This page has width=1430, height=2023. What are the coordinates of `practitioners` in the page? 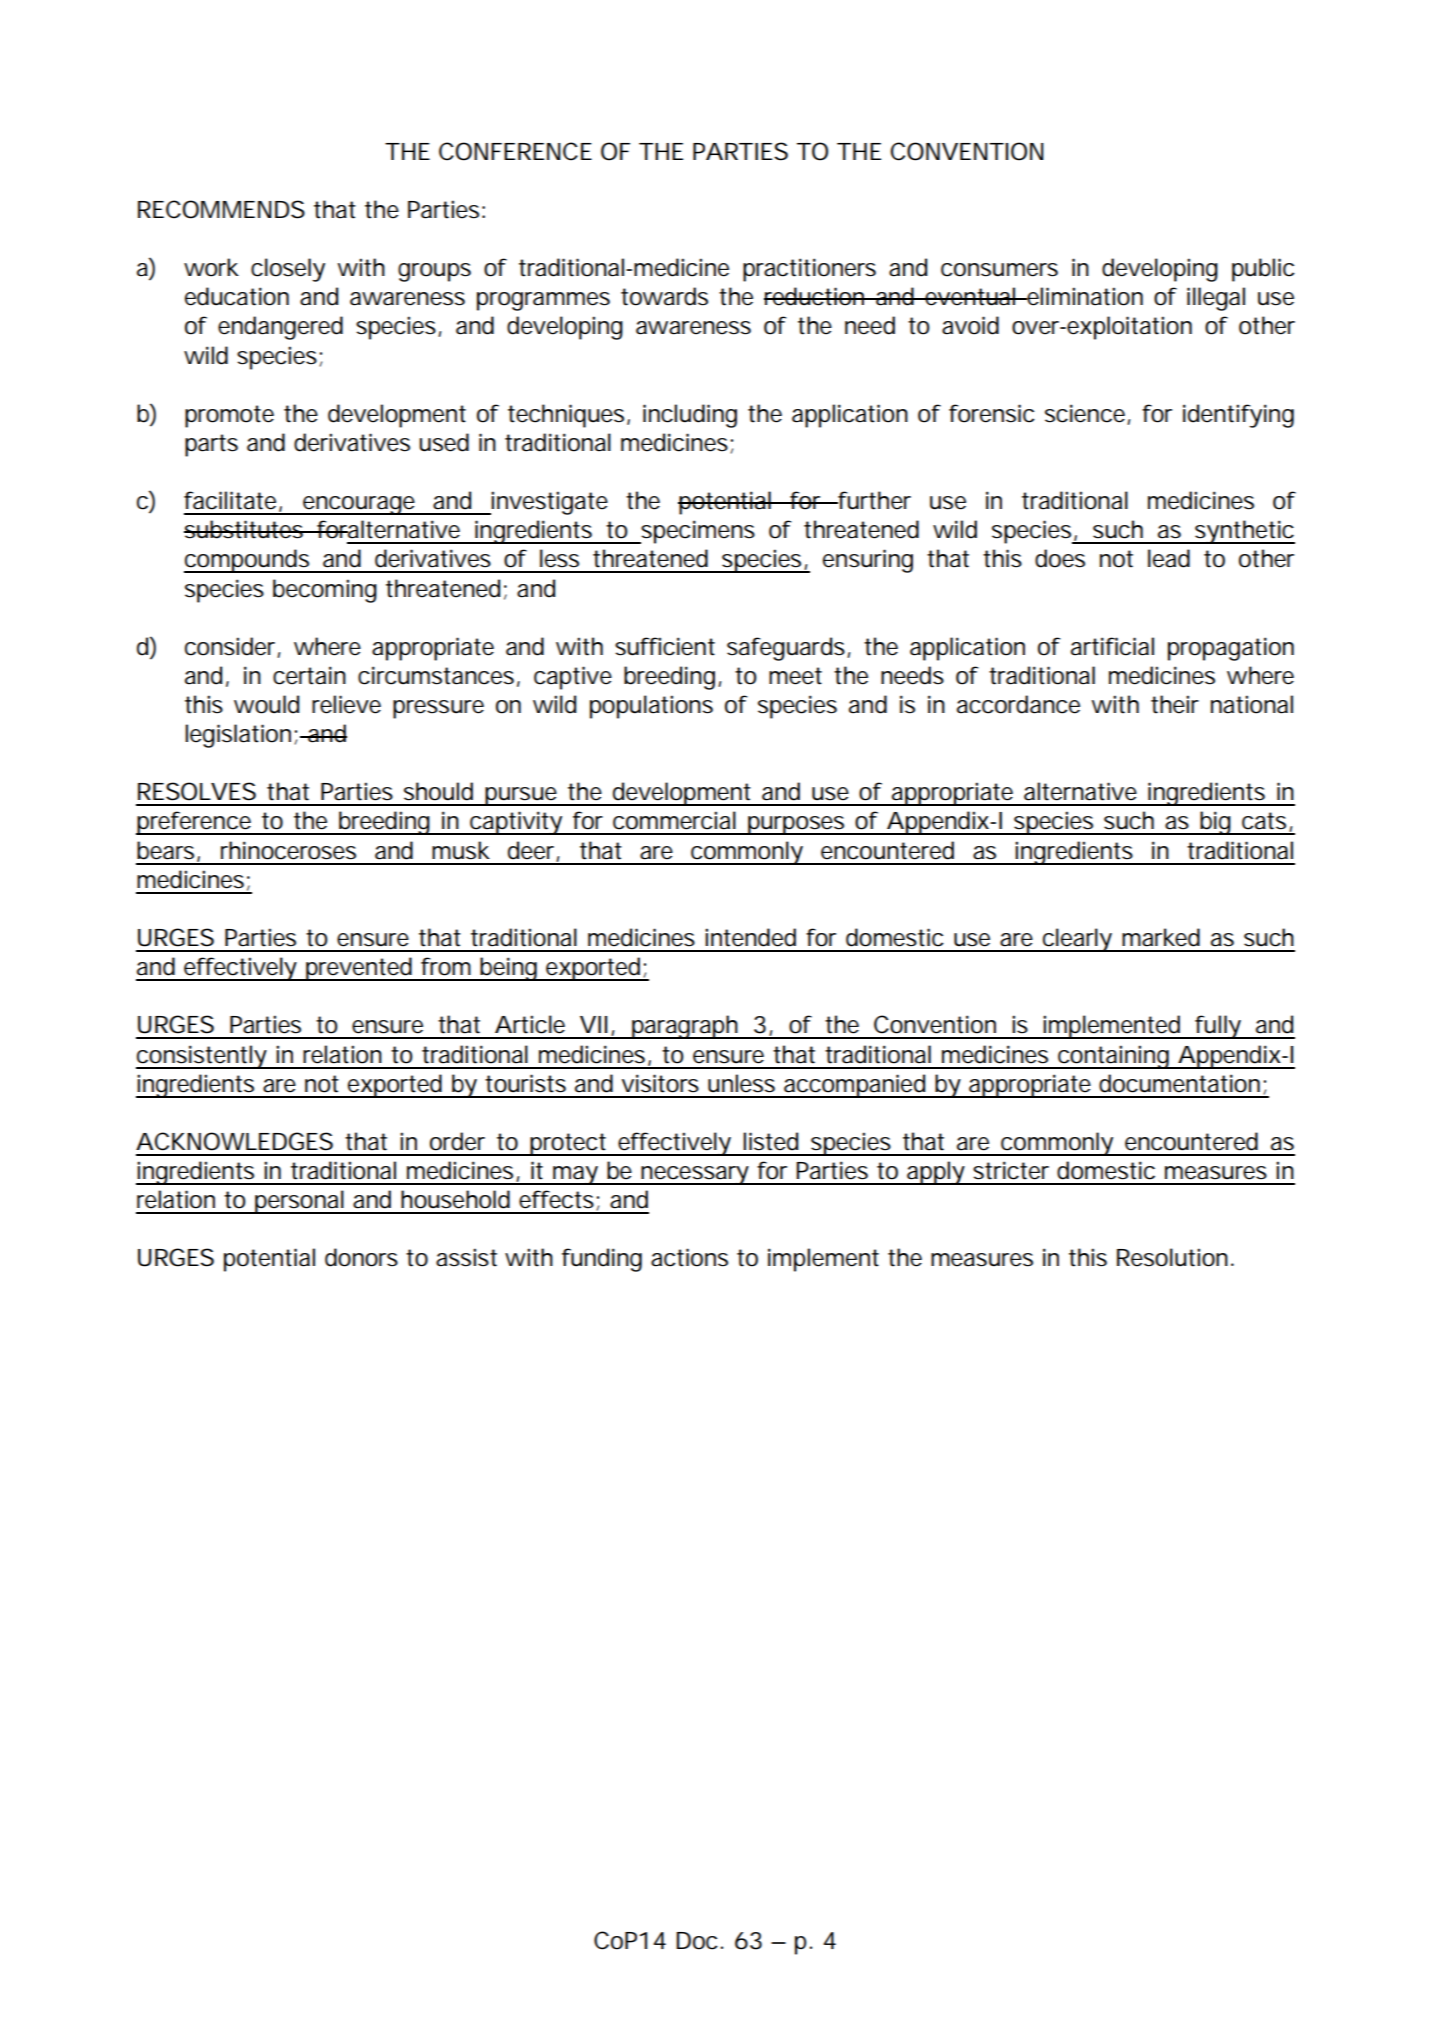 It's located at (809, 270).
